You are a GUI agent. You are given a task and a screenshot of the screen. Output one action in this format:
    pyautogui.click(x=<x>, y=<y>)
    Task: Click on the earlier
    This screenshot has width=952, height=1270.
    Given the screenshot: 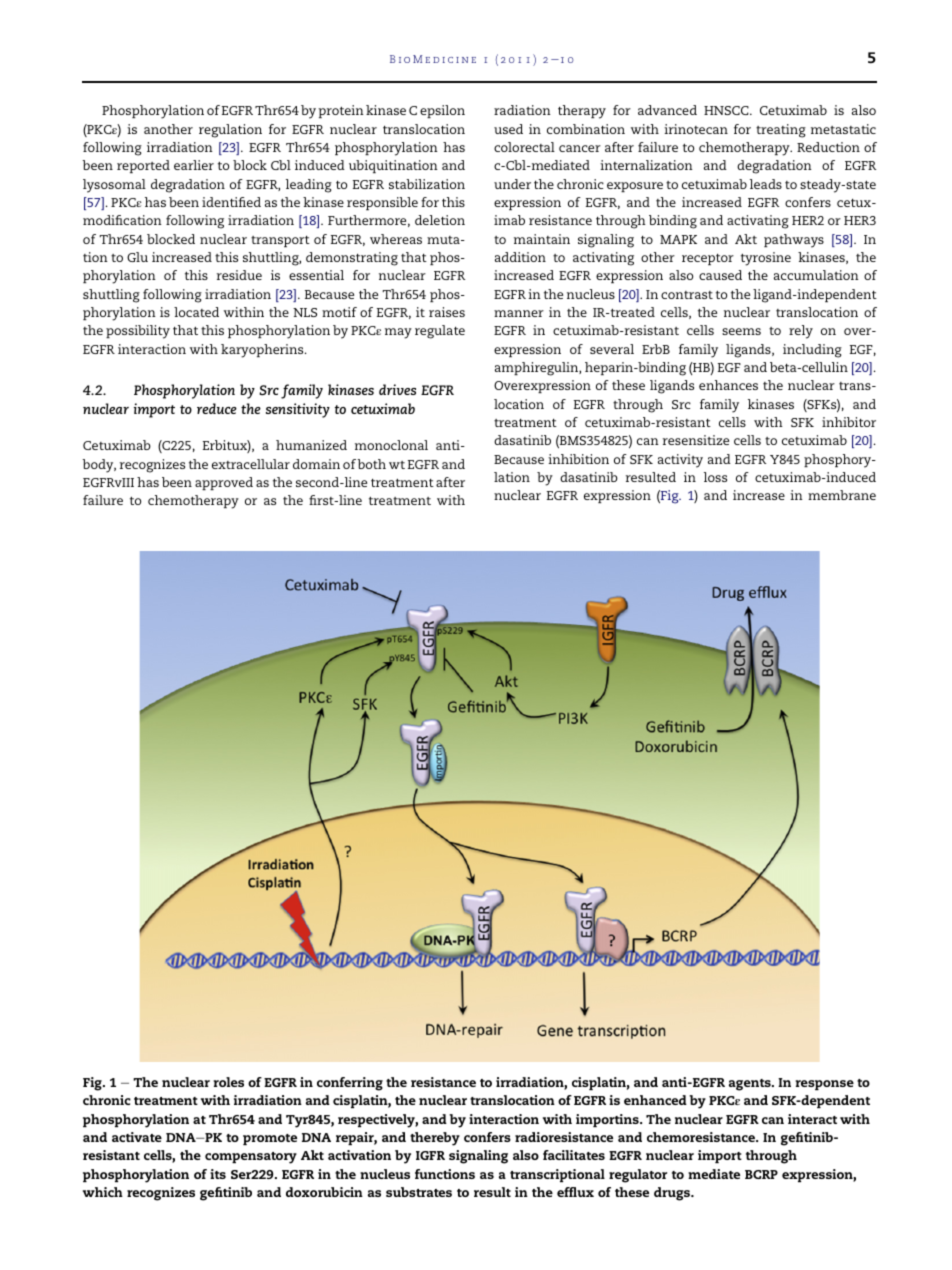 What is the action you would take?
    pyautogui.click(x=194, y=165)
